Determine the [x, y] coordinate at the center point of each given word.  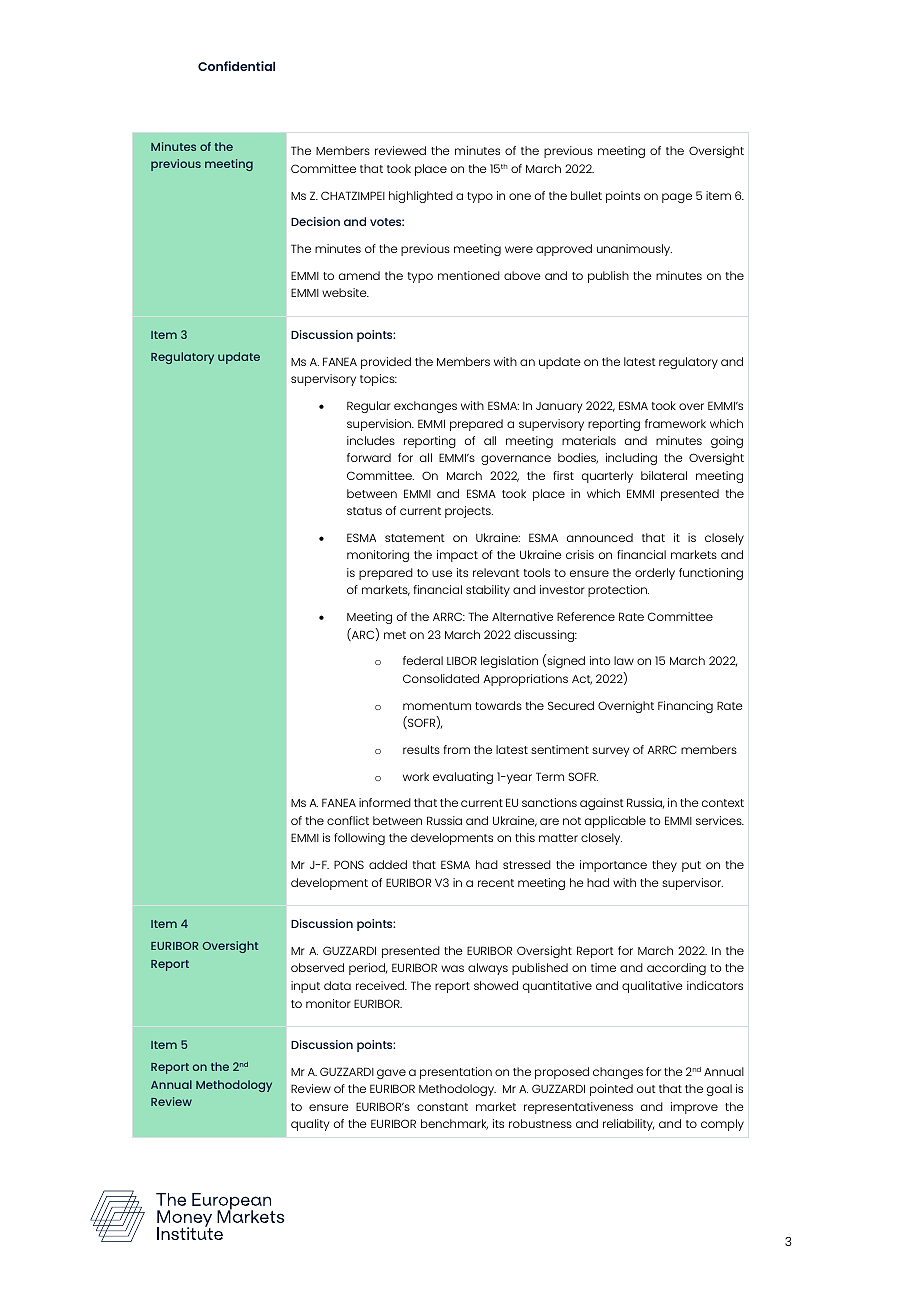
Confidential [236, 66]
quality [310, 1125]
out [646, 1089]
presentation [456, 1073]
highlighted [421, 197]
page [677, 198]
